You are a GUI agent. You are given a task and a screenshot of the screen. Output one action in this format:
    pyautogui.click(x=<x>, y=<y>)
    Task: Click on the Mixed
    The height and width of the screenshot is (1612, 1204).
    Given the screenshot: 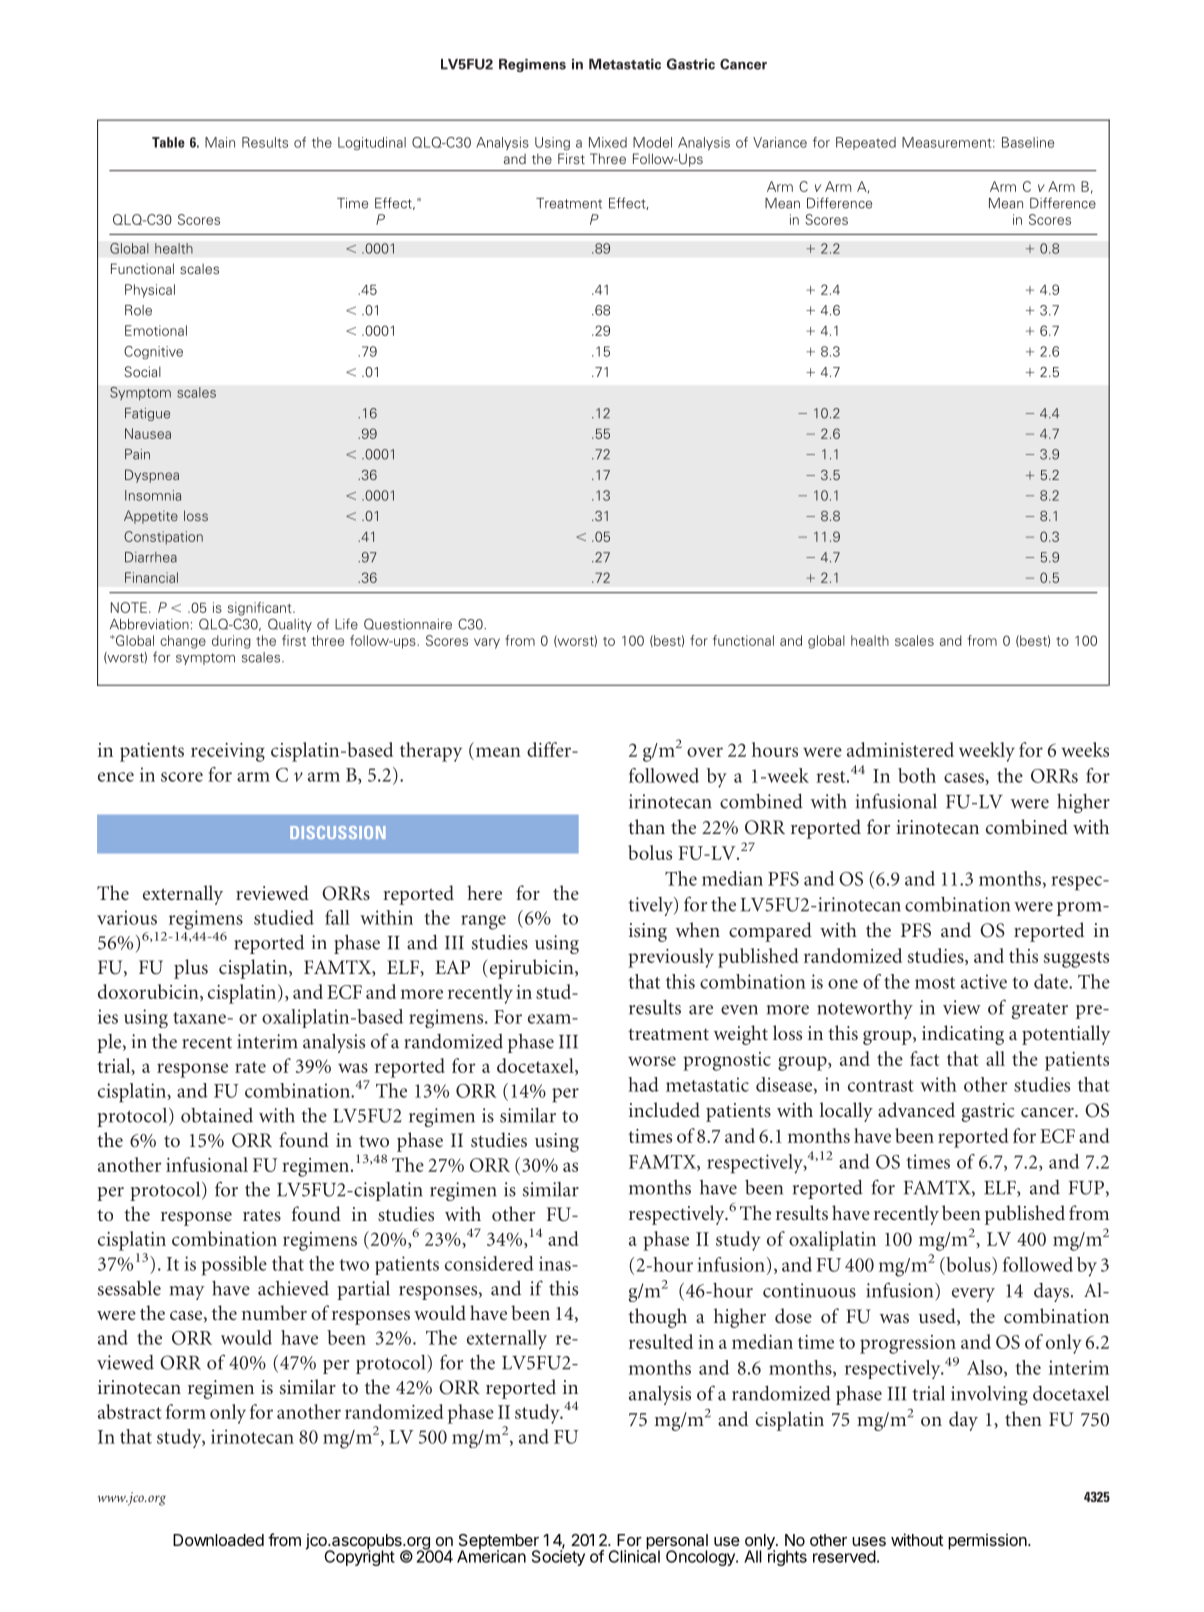 What is the action you would take?
    pyautogui.click(x=608, y=142)
